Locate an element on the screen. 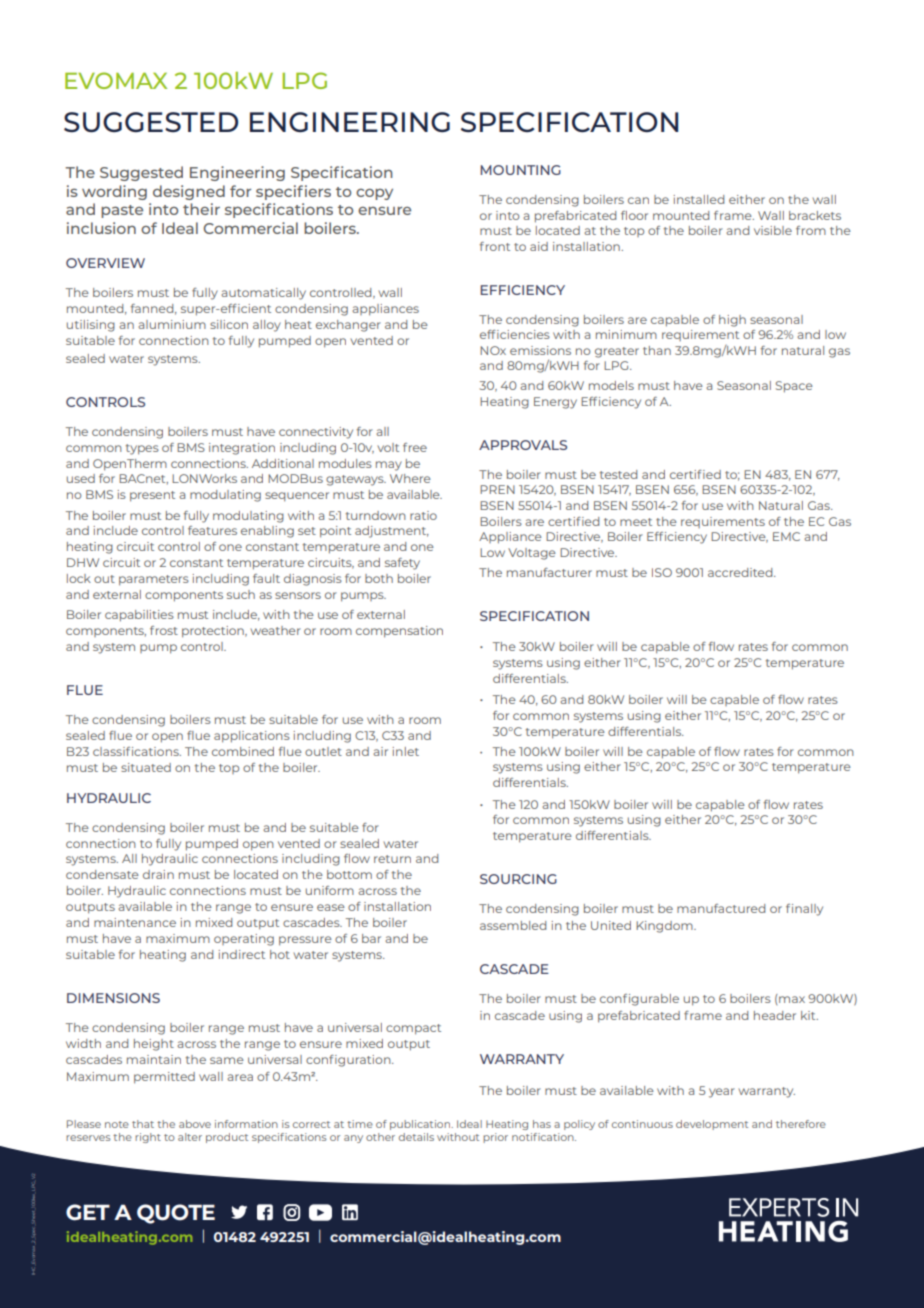 The width and height of the screenshot is (924, 1308). designed is located at coordinates (189, 192).
